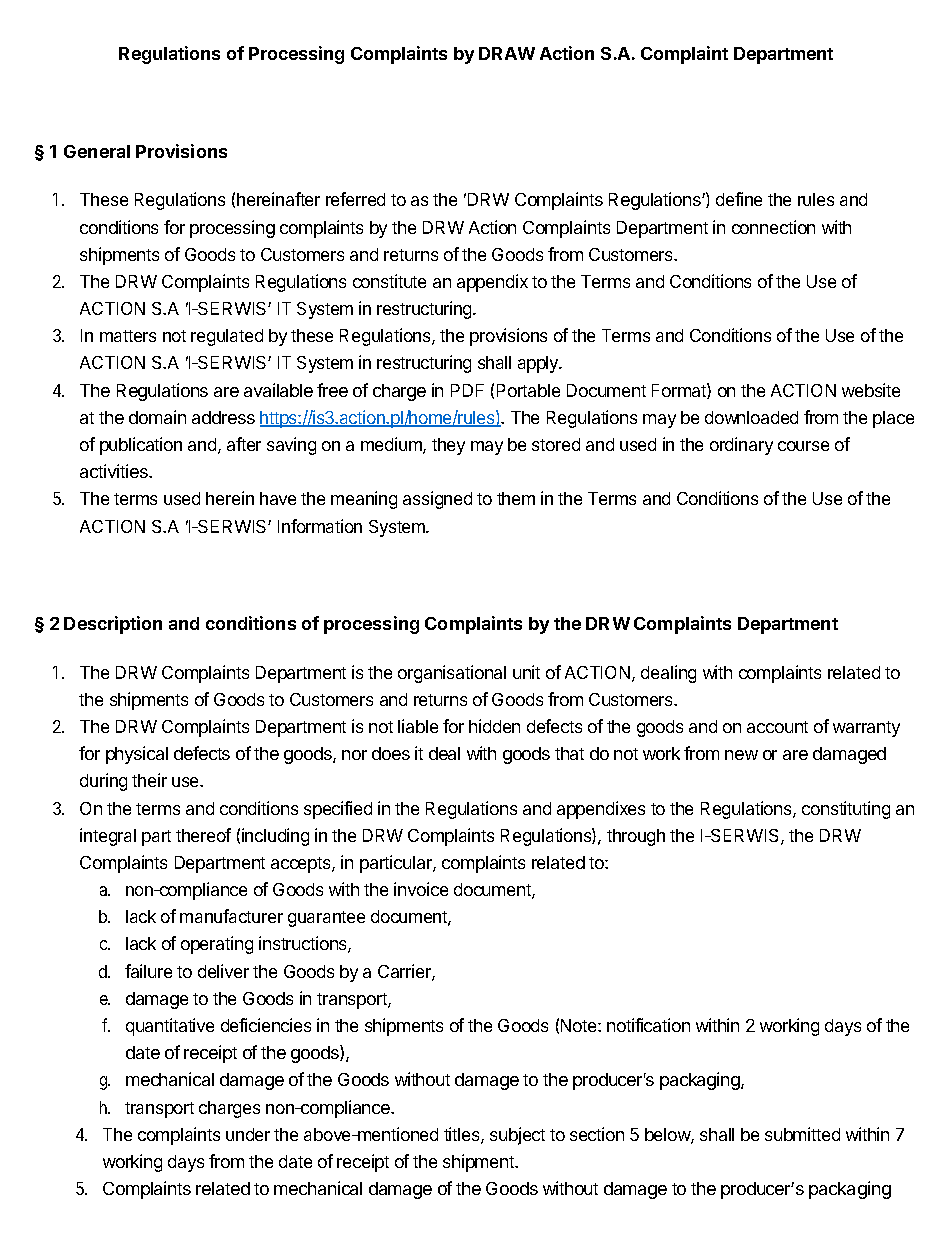  I want to click on General, so click(97, 151).
